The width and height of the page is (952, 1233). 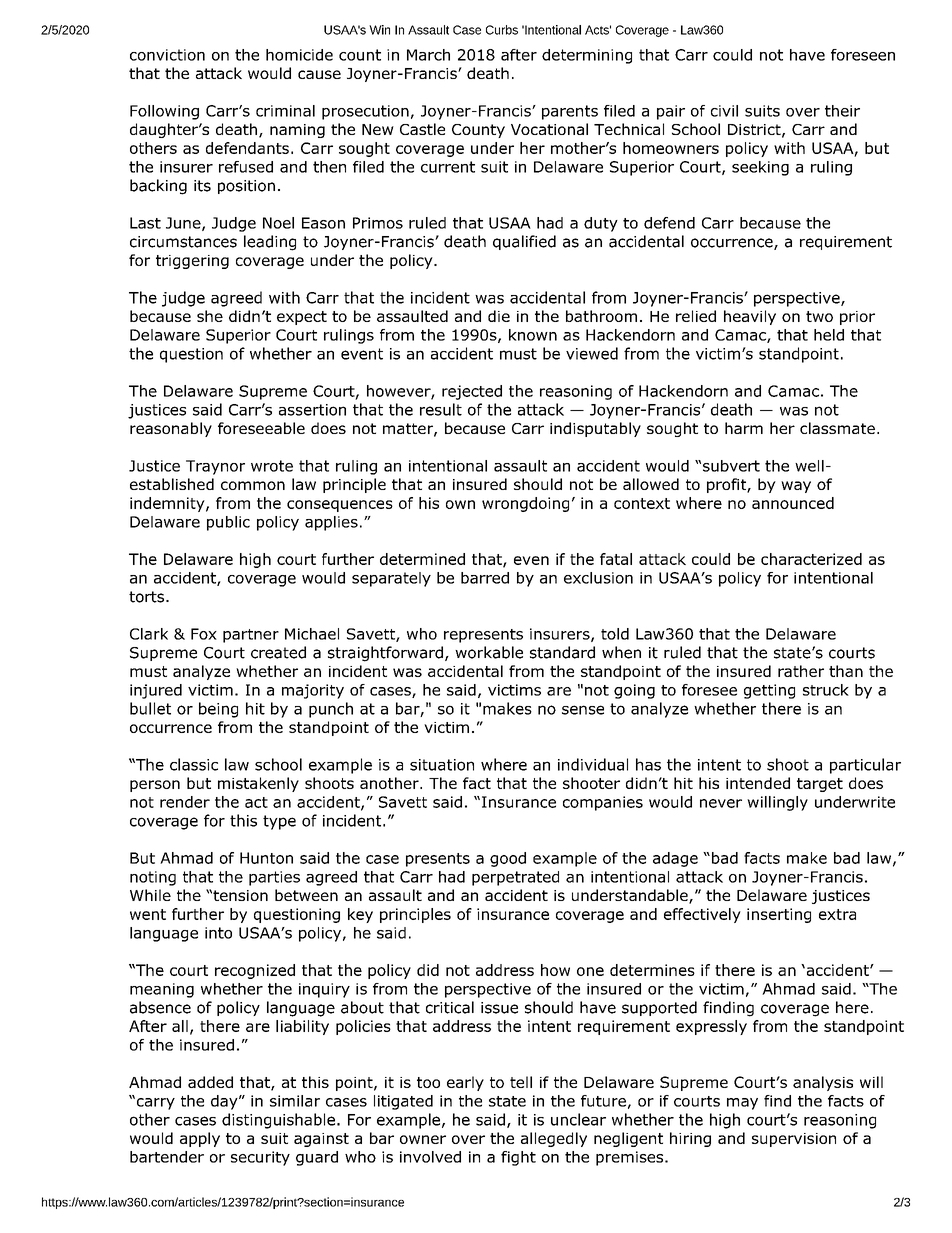 What do you see at coordinates (225, 1102) in the page?
I see `day` at bounding box center [225, 1102].
